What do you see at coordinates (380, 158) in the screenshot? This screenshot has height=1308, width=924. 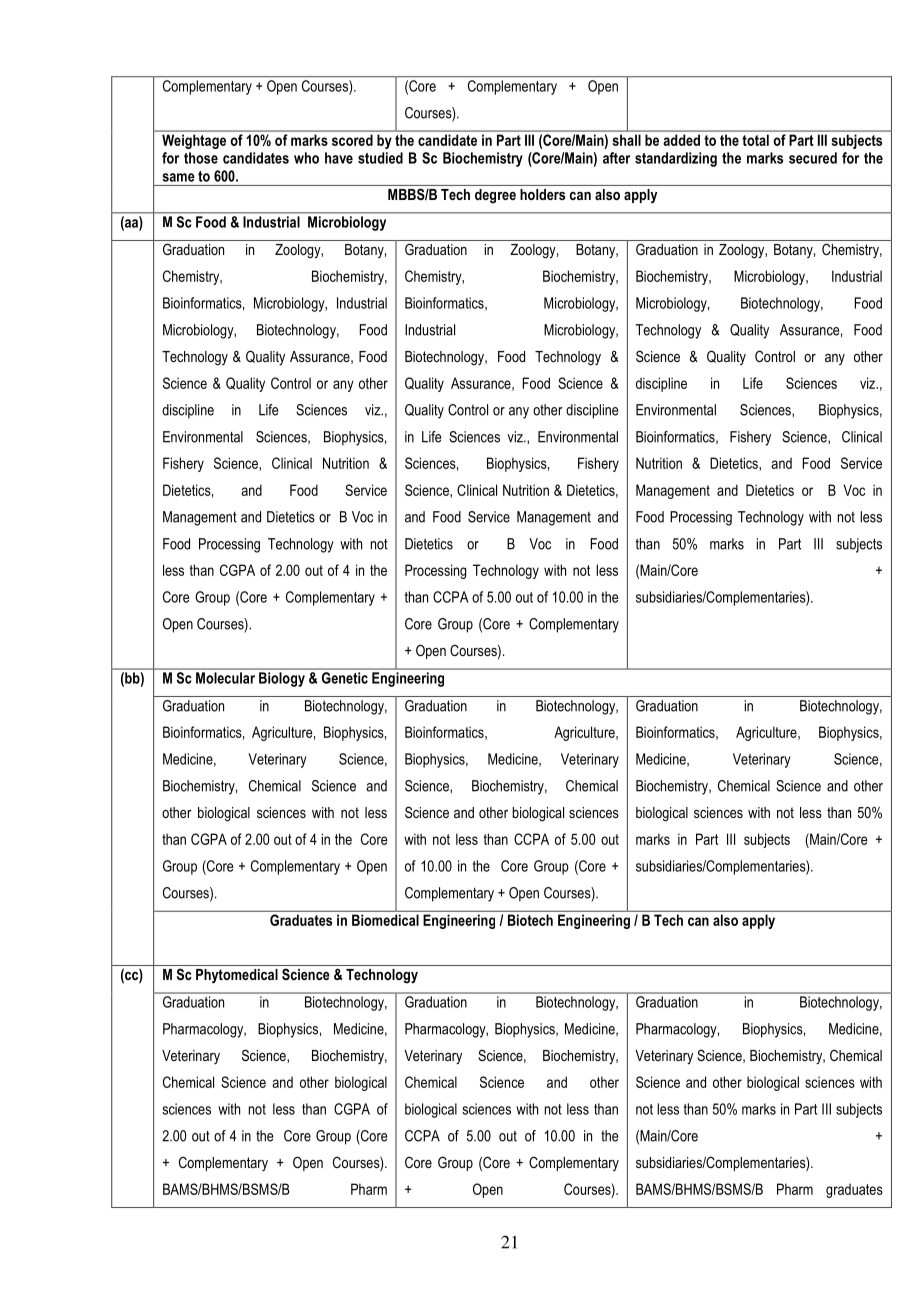 I see `studied` at bounding box center [380, 158].
